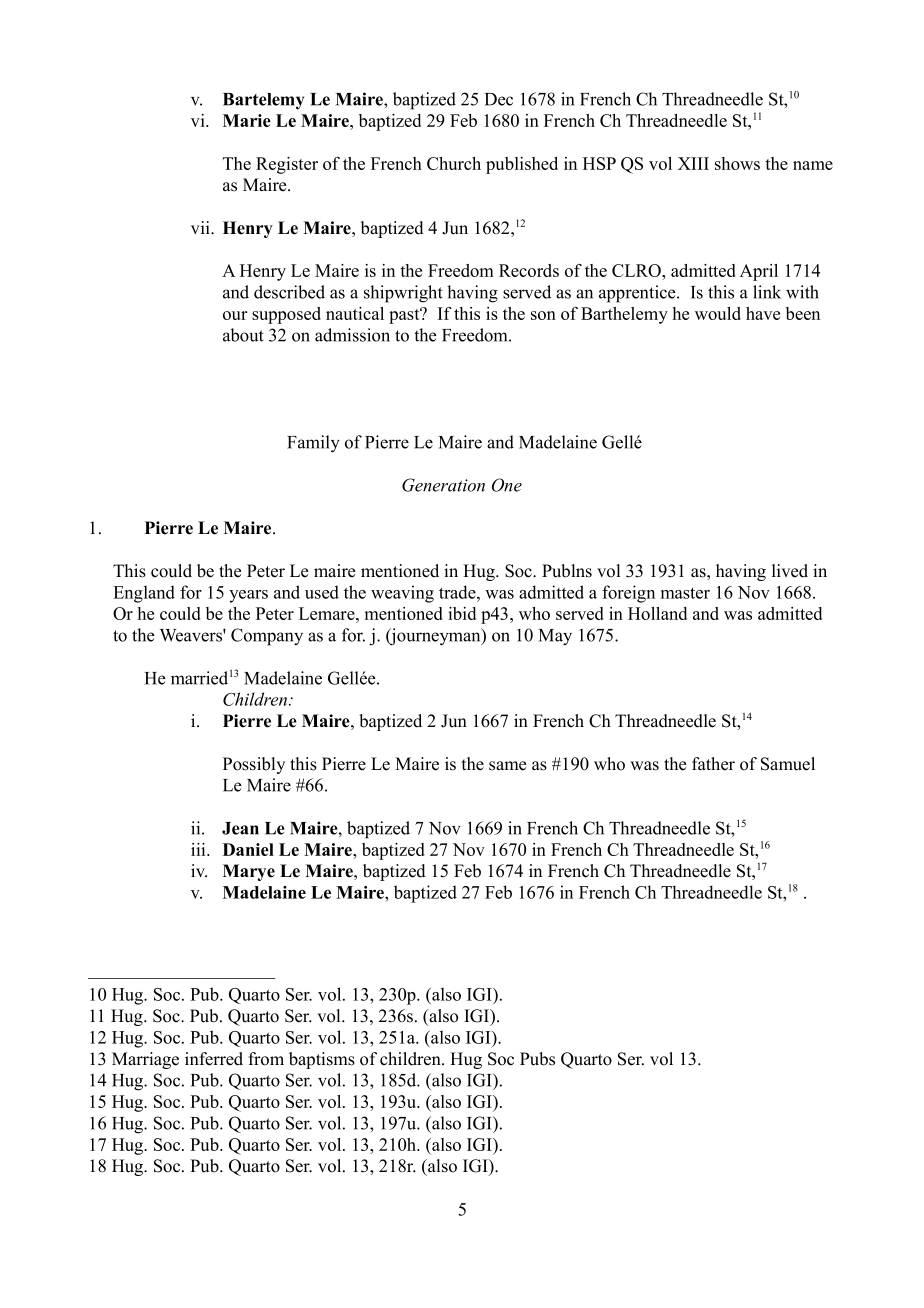  I want to click on Marie, so click(247, 120).
